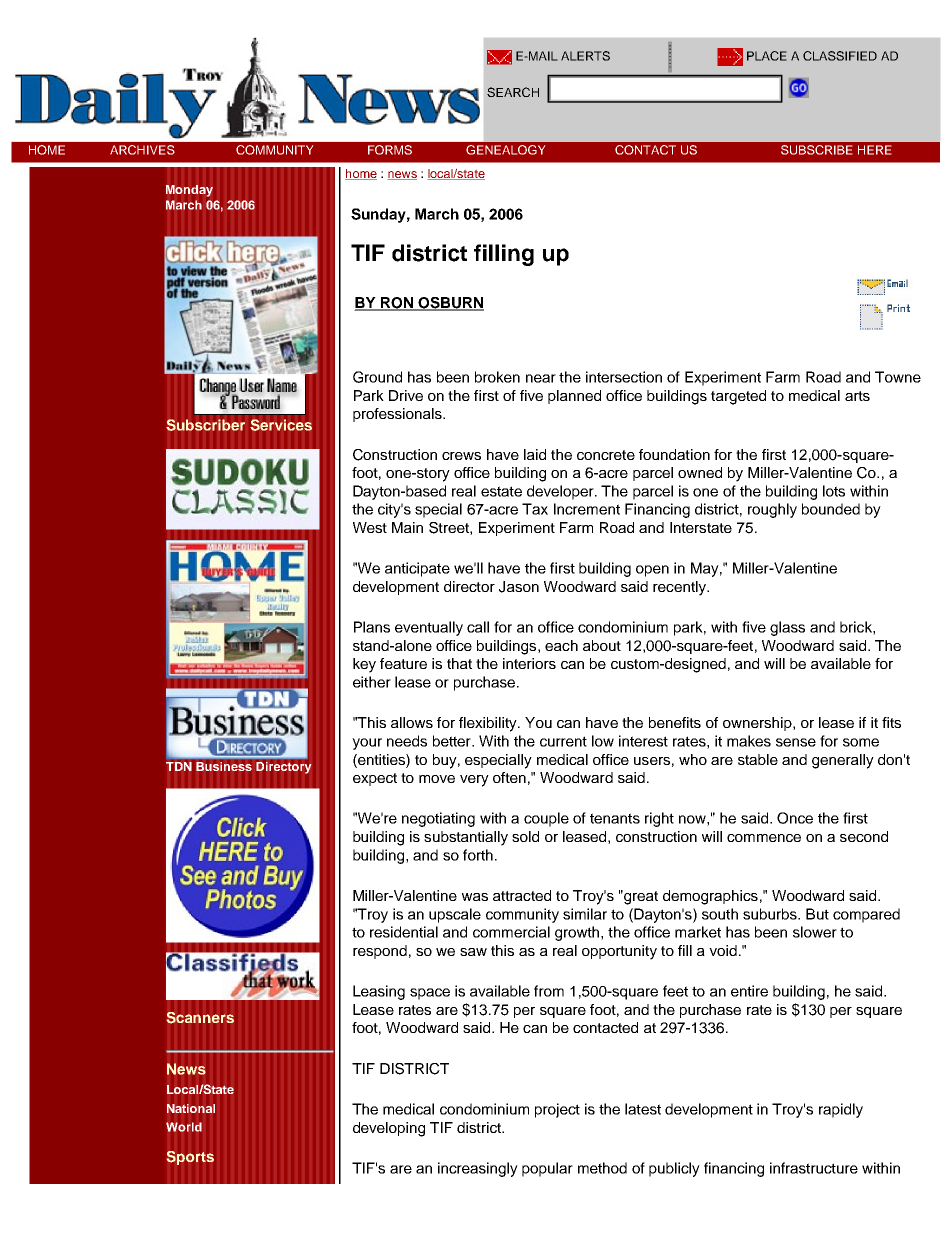 The width and height of the screenshot is (952, 1233). I want to click on CLASSIFIED, so click(840, 56).
